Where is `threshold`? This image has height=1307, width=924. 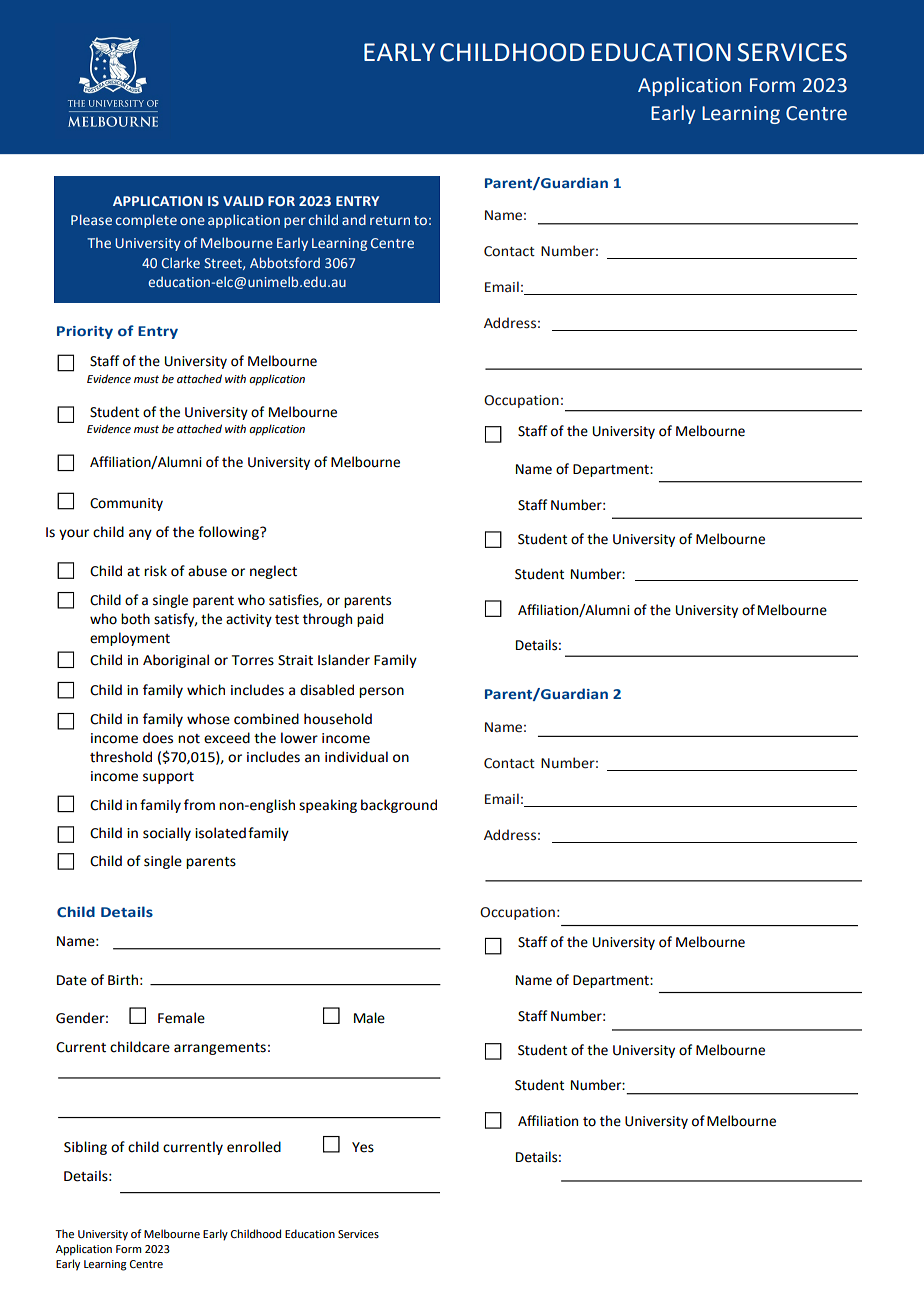
threshold is located at coordinates (121, 757).
